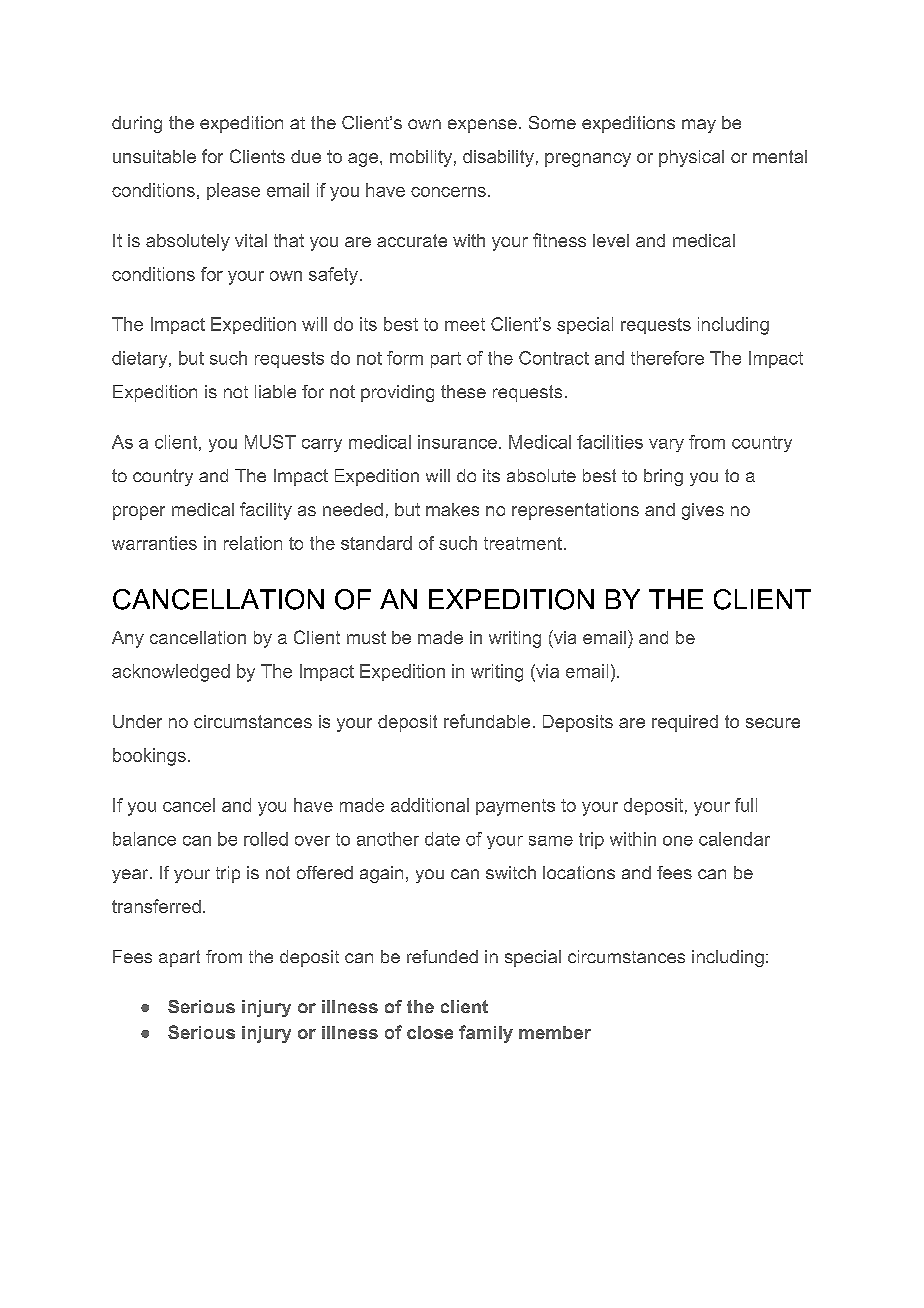 This page has height=1308, width=924. What do you see at coordinates (691, 158) in the page?
I see `physical` at bounding box center [691, 158].
